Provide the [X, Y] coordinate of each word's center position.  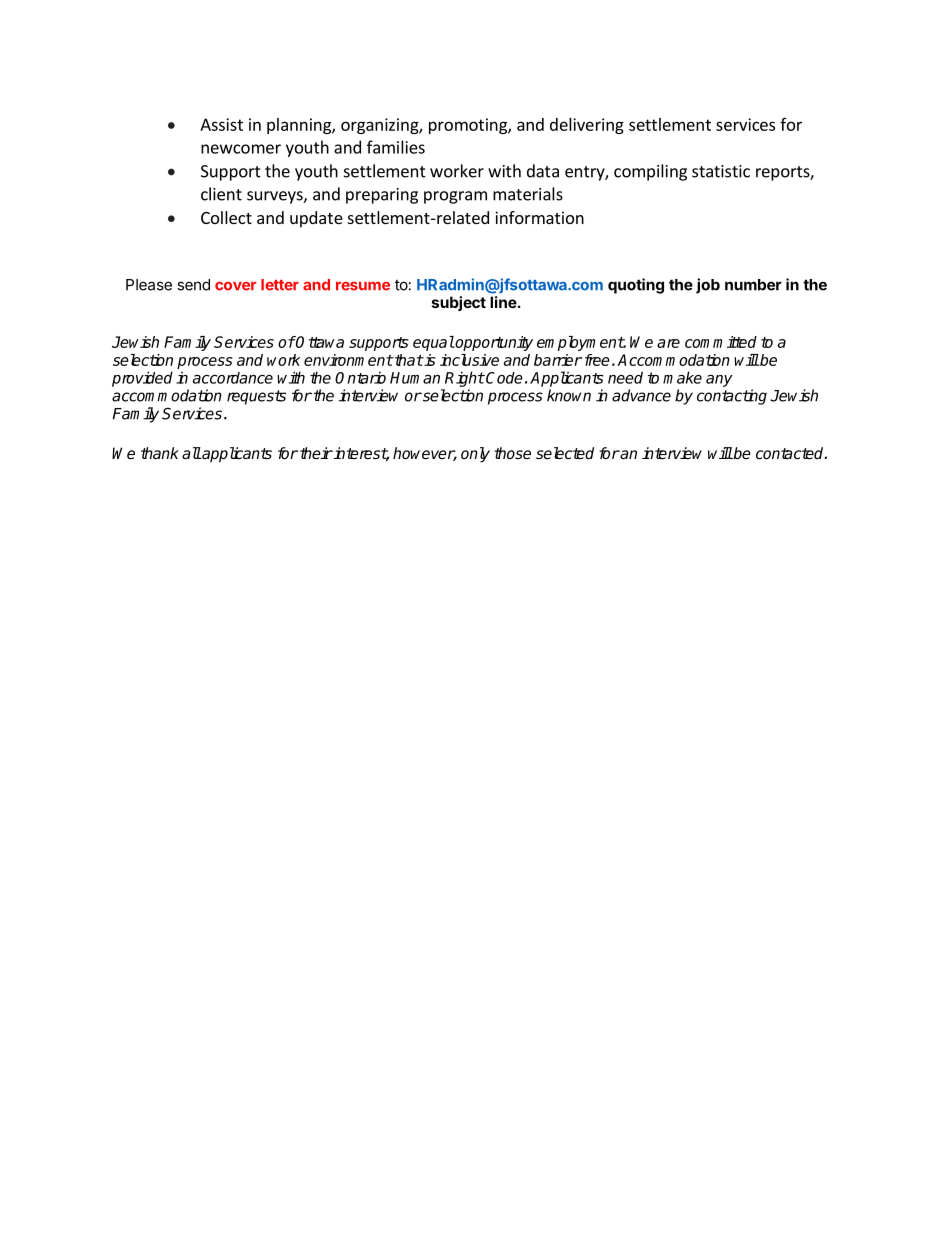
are [668, 343]
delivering [587, 126]
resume [363, 286]
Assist [221, 124]
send [193, 285]
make [682, 377]
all [191, 453]
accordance [233, 378]
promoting [469, 126]
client [221, 194]
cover [235, 286]
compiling [650, 172]
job [708, 286]
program [455, 197]
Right [465, 379]
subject [459, 303]
